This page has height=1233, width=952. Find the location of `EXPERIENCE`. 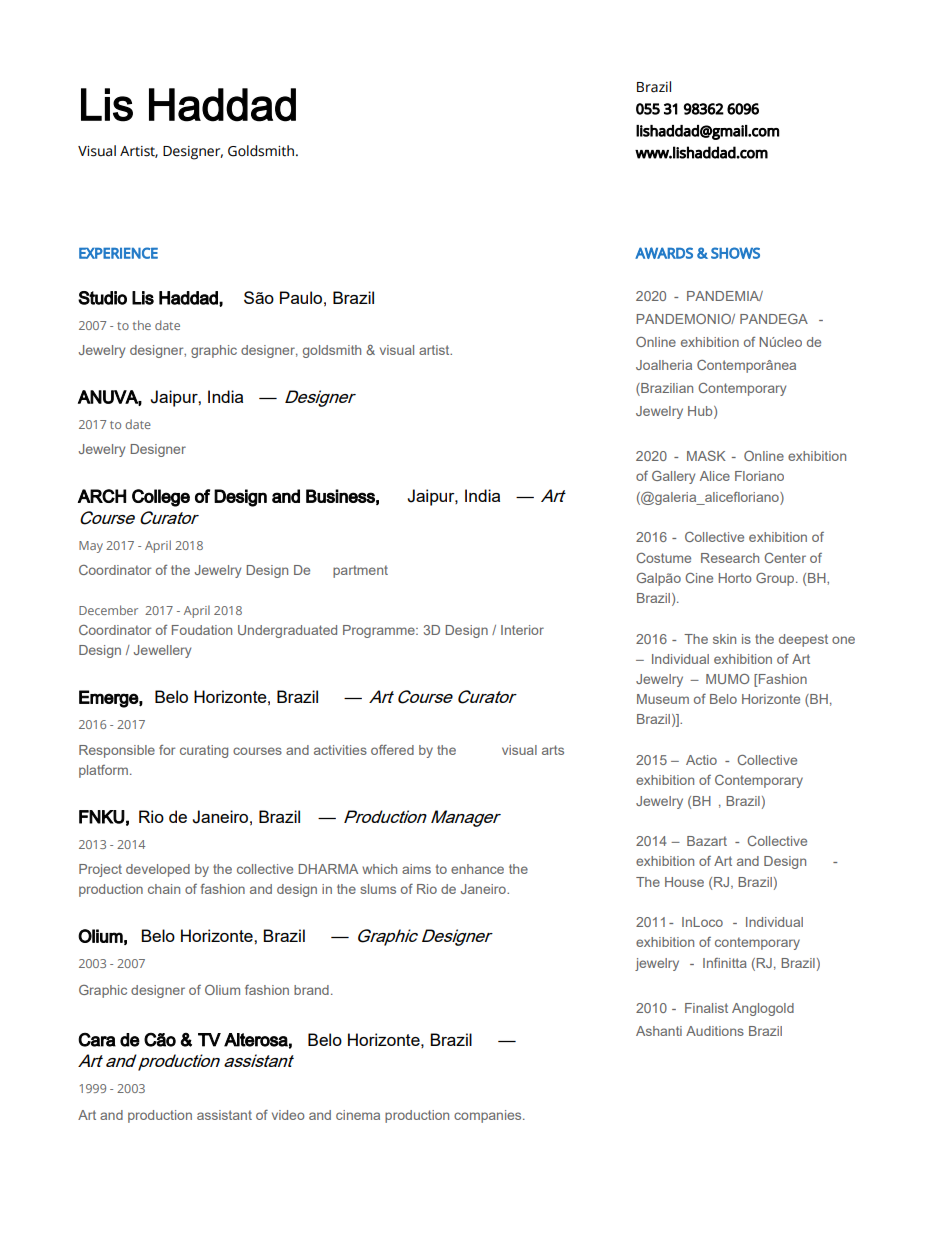

EXPERIENCE is located at coordinates (118, 253).
